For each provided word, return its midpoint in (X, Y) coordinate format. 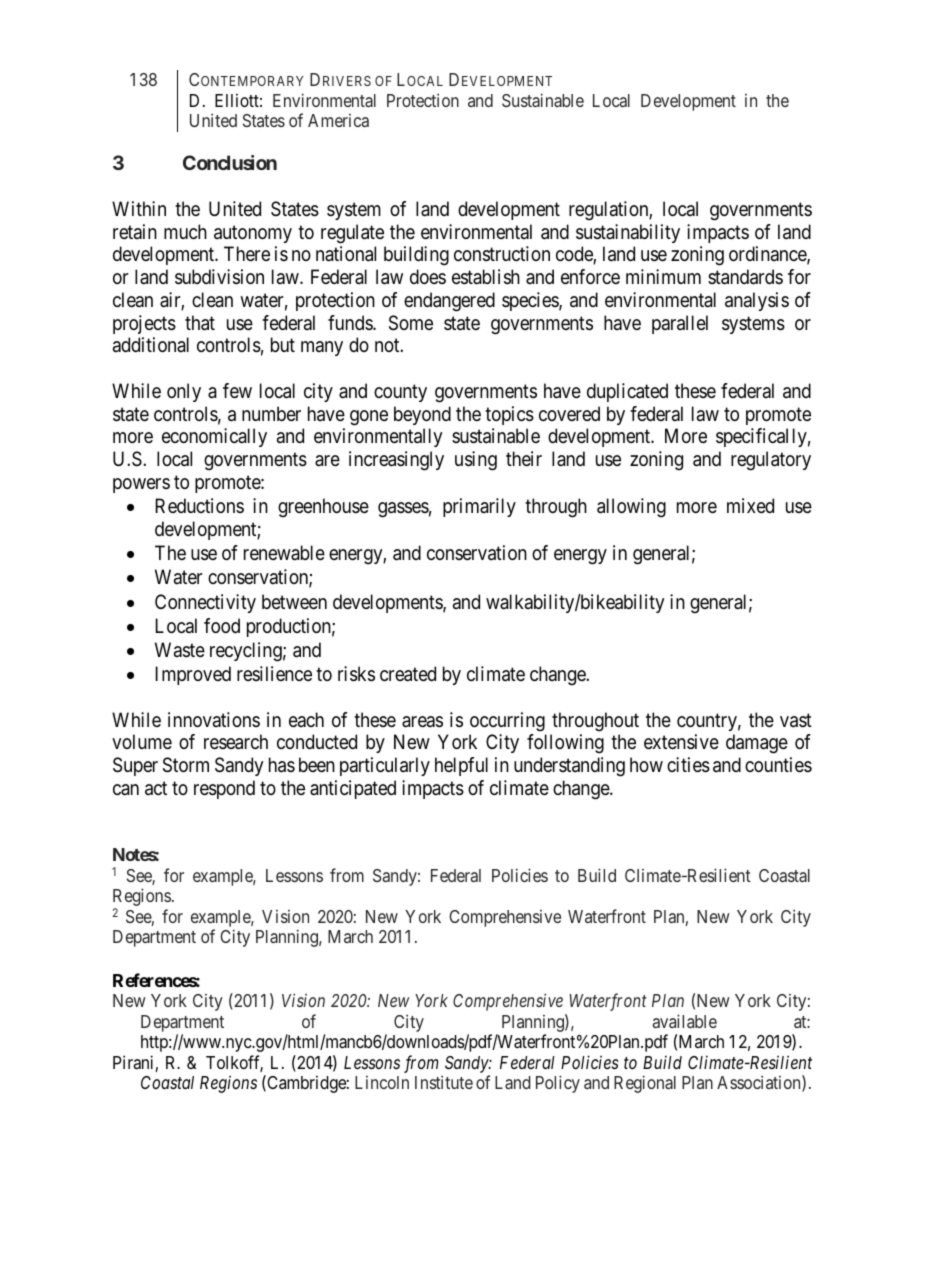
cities (688, 765)
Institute (444, 1082)
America (338, 120)
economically (214, 437)
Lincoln (382, 1082)
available (684, 1021)
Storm (186, 765)
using (476, 461)
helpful (461, 766)
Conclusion (230, 162)
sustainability (628, 233)
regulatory (771, 461)
